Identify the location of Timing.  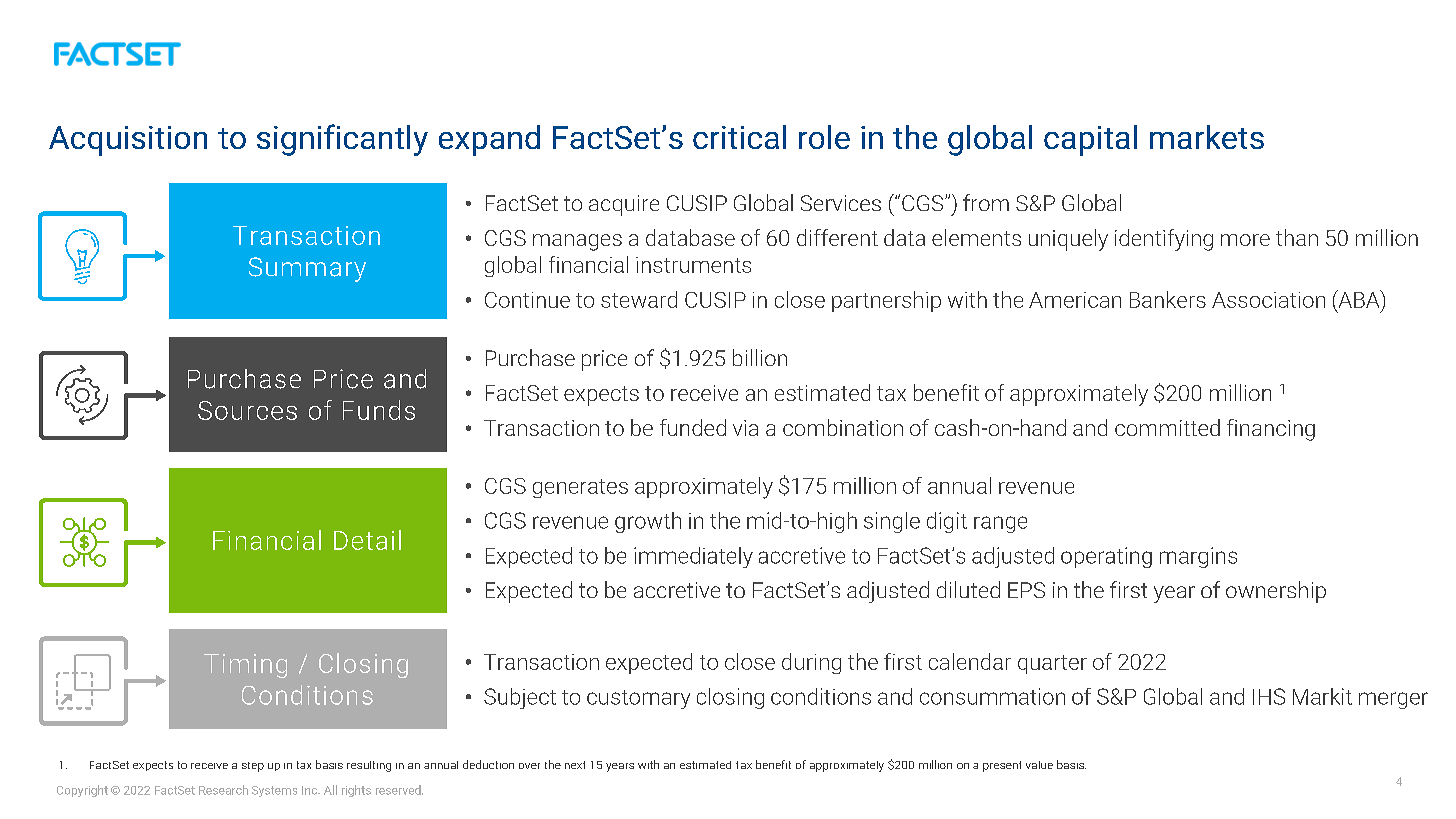
(245, 666).
